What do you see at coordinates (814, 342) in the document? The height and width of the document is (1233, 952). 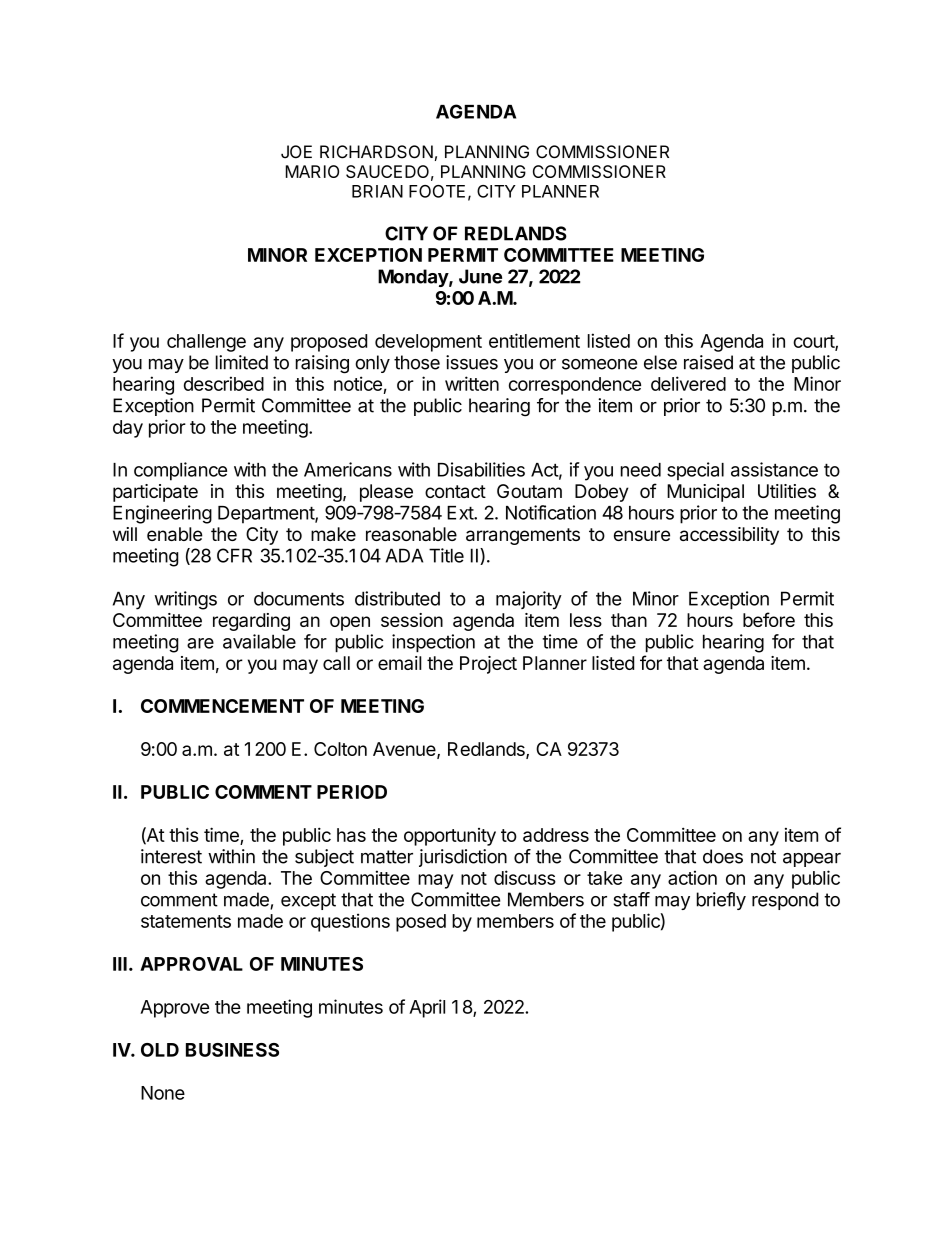 I see `court` at bounding box center [814, 342].
